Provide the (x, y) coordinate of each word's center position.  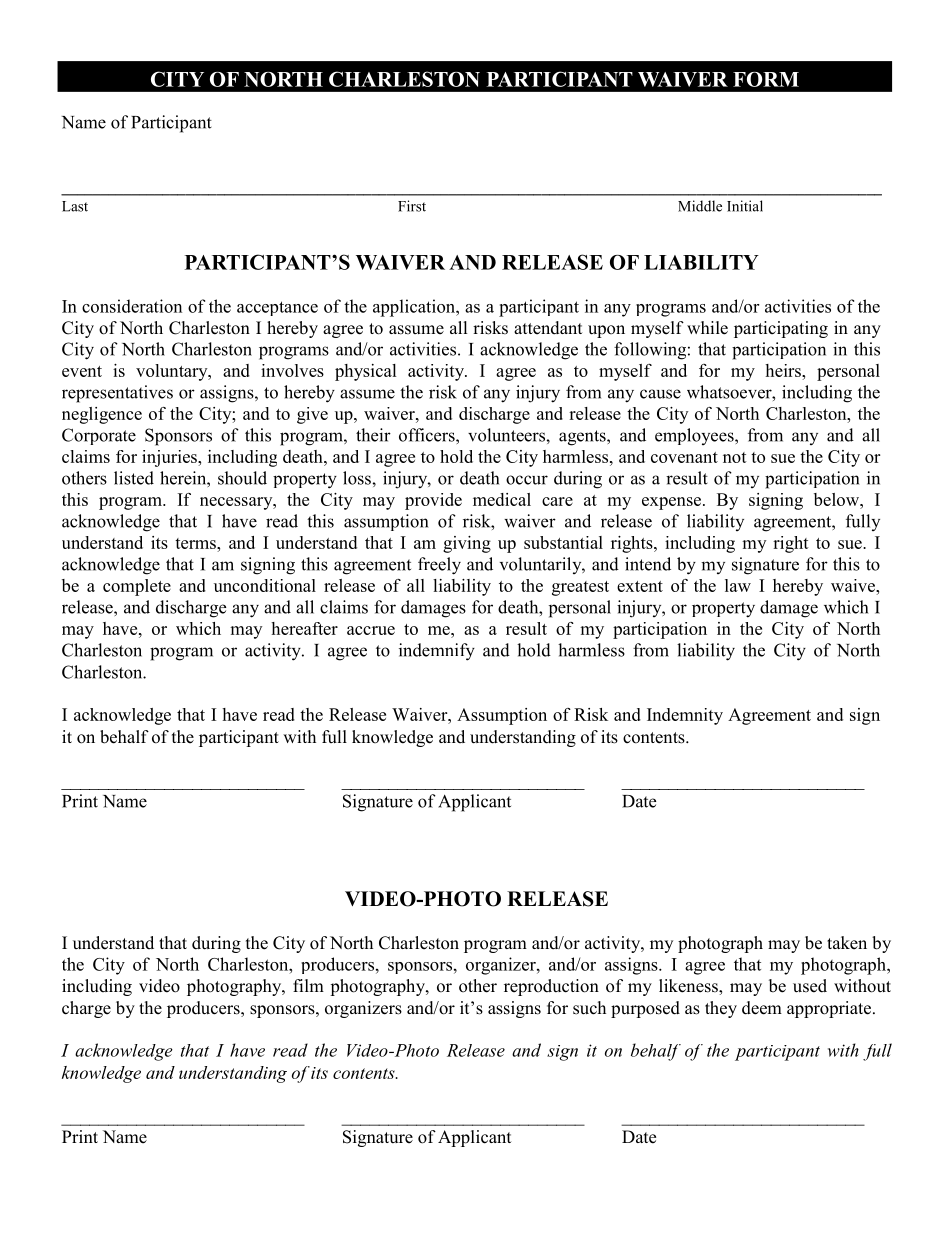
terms (196, 543)
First (412, 206)
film (308, 985)
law (738, 585)
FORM (766, 79)
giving (467, 544)
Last (75, 206)
